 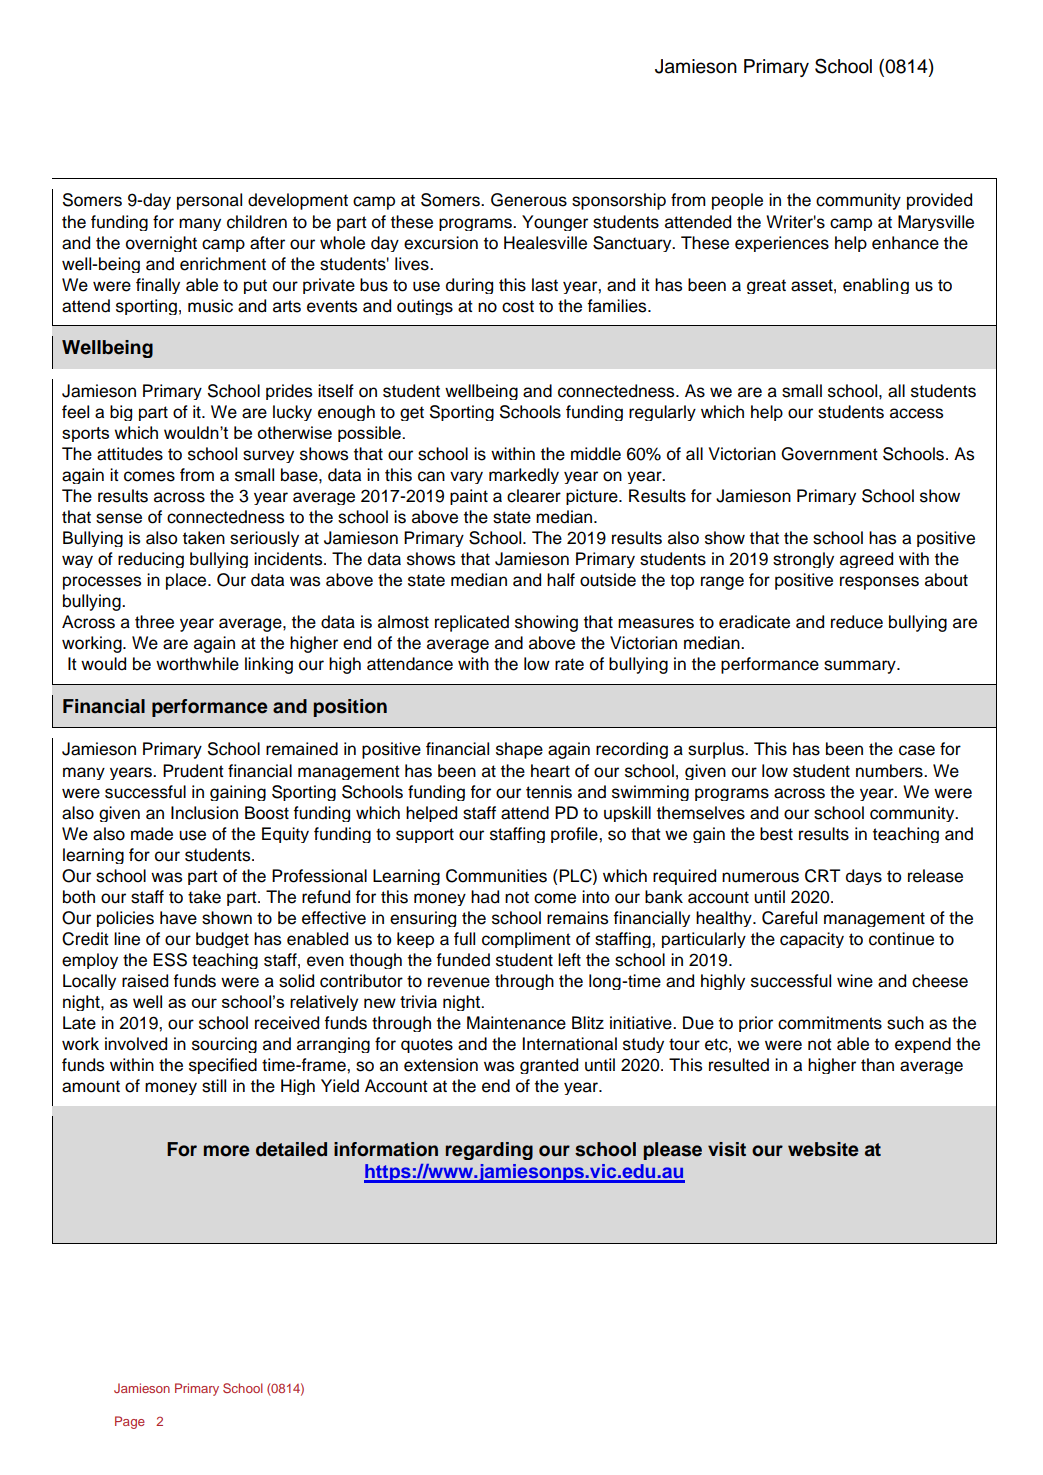 What do you see at coordinates (782, 244) in the page?
I see `experiences` at bounding box center [782, 244].
